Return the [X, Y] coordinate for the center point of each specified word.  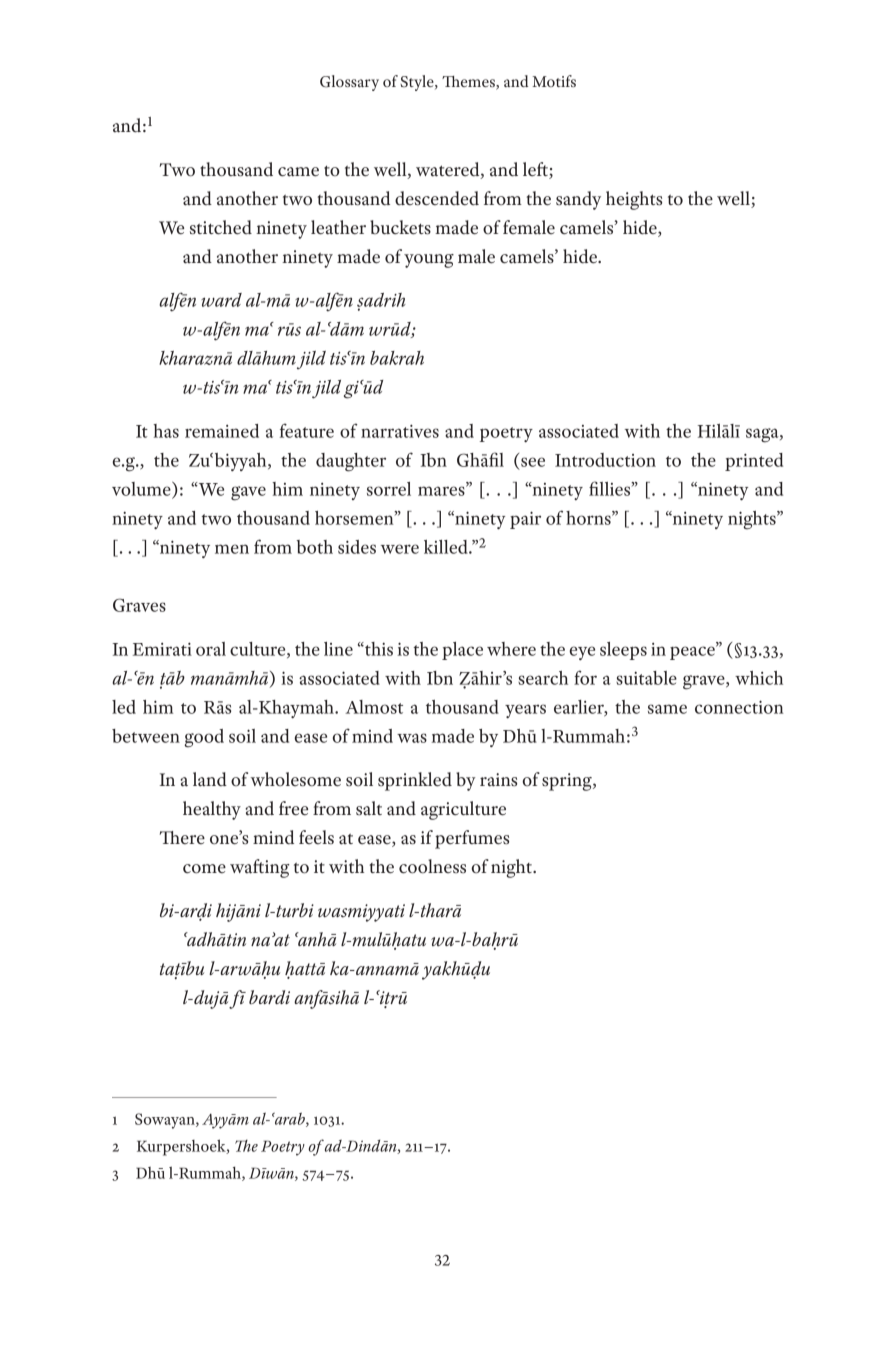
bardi [269, 997]
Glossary [349, 83]
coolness [432, 866]
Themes [469, 83]
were [400, 549]
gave [248, 493]
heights [634, 200]
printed [754, 462]
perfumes [472, 839]
